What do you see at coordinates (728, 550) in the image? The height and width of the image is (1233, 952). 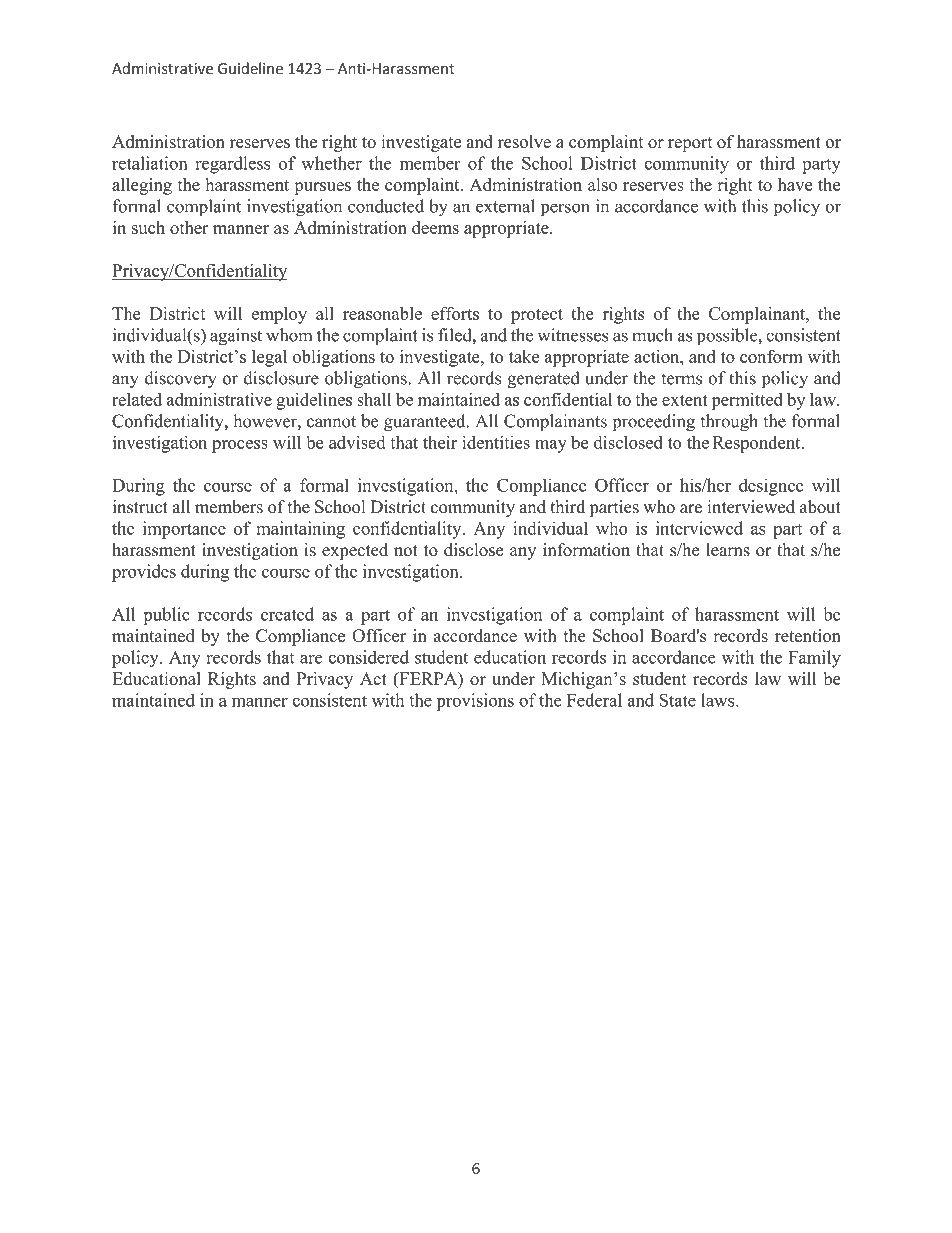 I see `learns` at bounding box center [728, 550].
